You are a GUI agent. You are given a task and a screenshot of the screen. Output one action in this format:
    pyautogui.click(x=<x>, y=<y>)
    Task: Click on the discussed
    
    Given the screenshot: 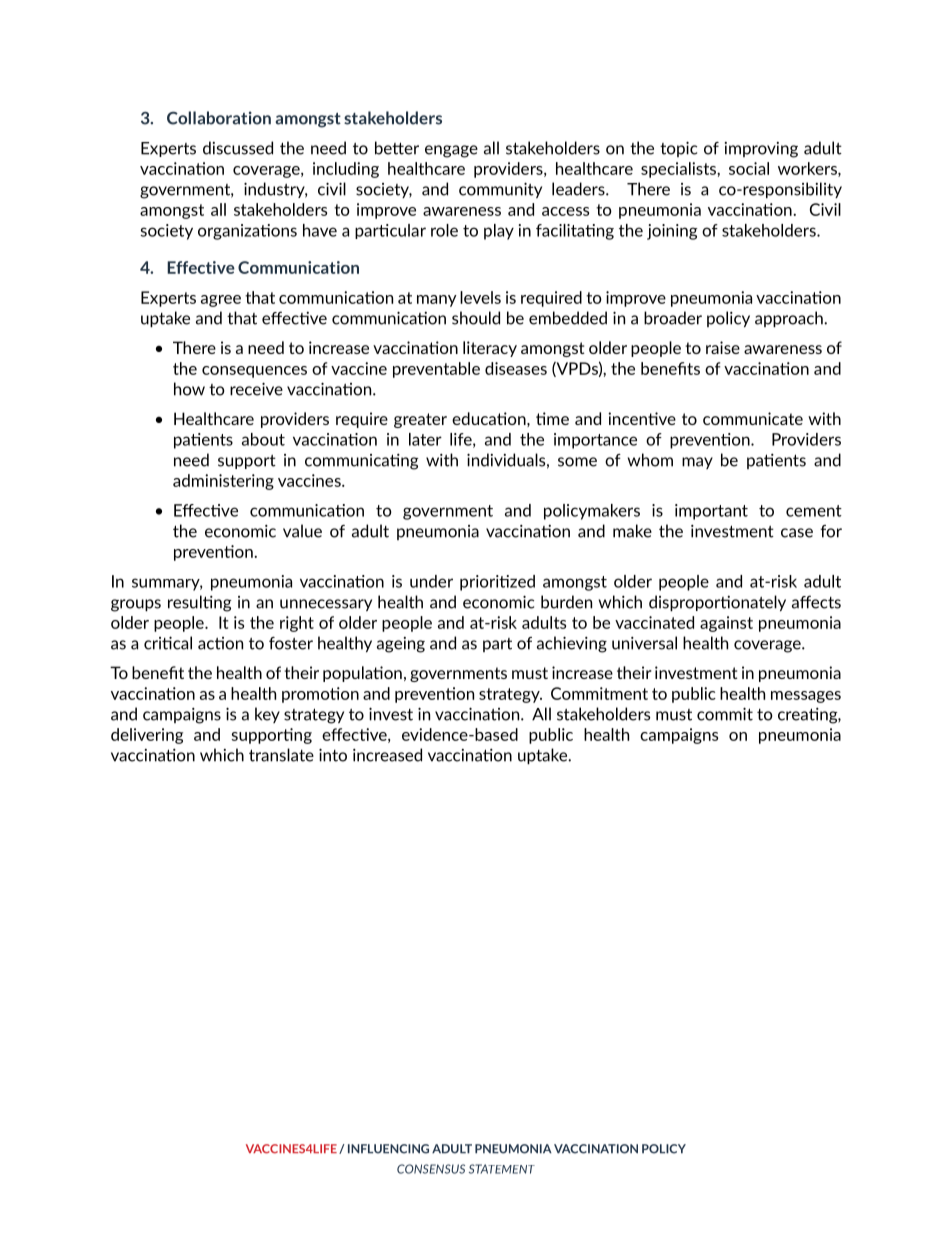 What is the action you would take?
    pyautogui.click(x=238, y=148)
